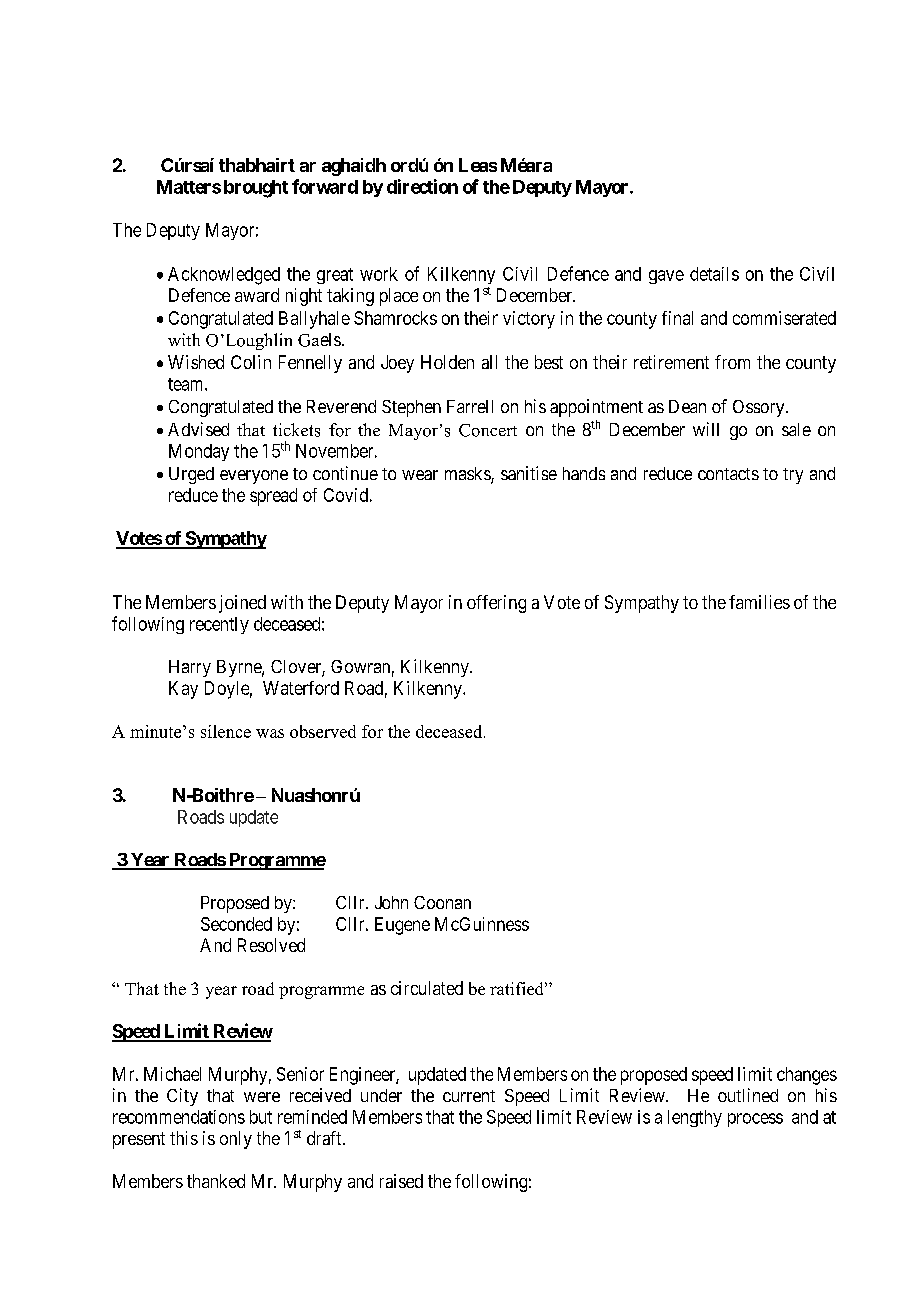 The image size is (924, 1308). Describe the element at coordinates (190, 668) in the screenshot. I see `Harry` at that location.
